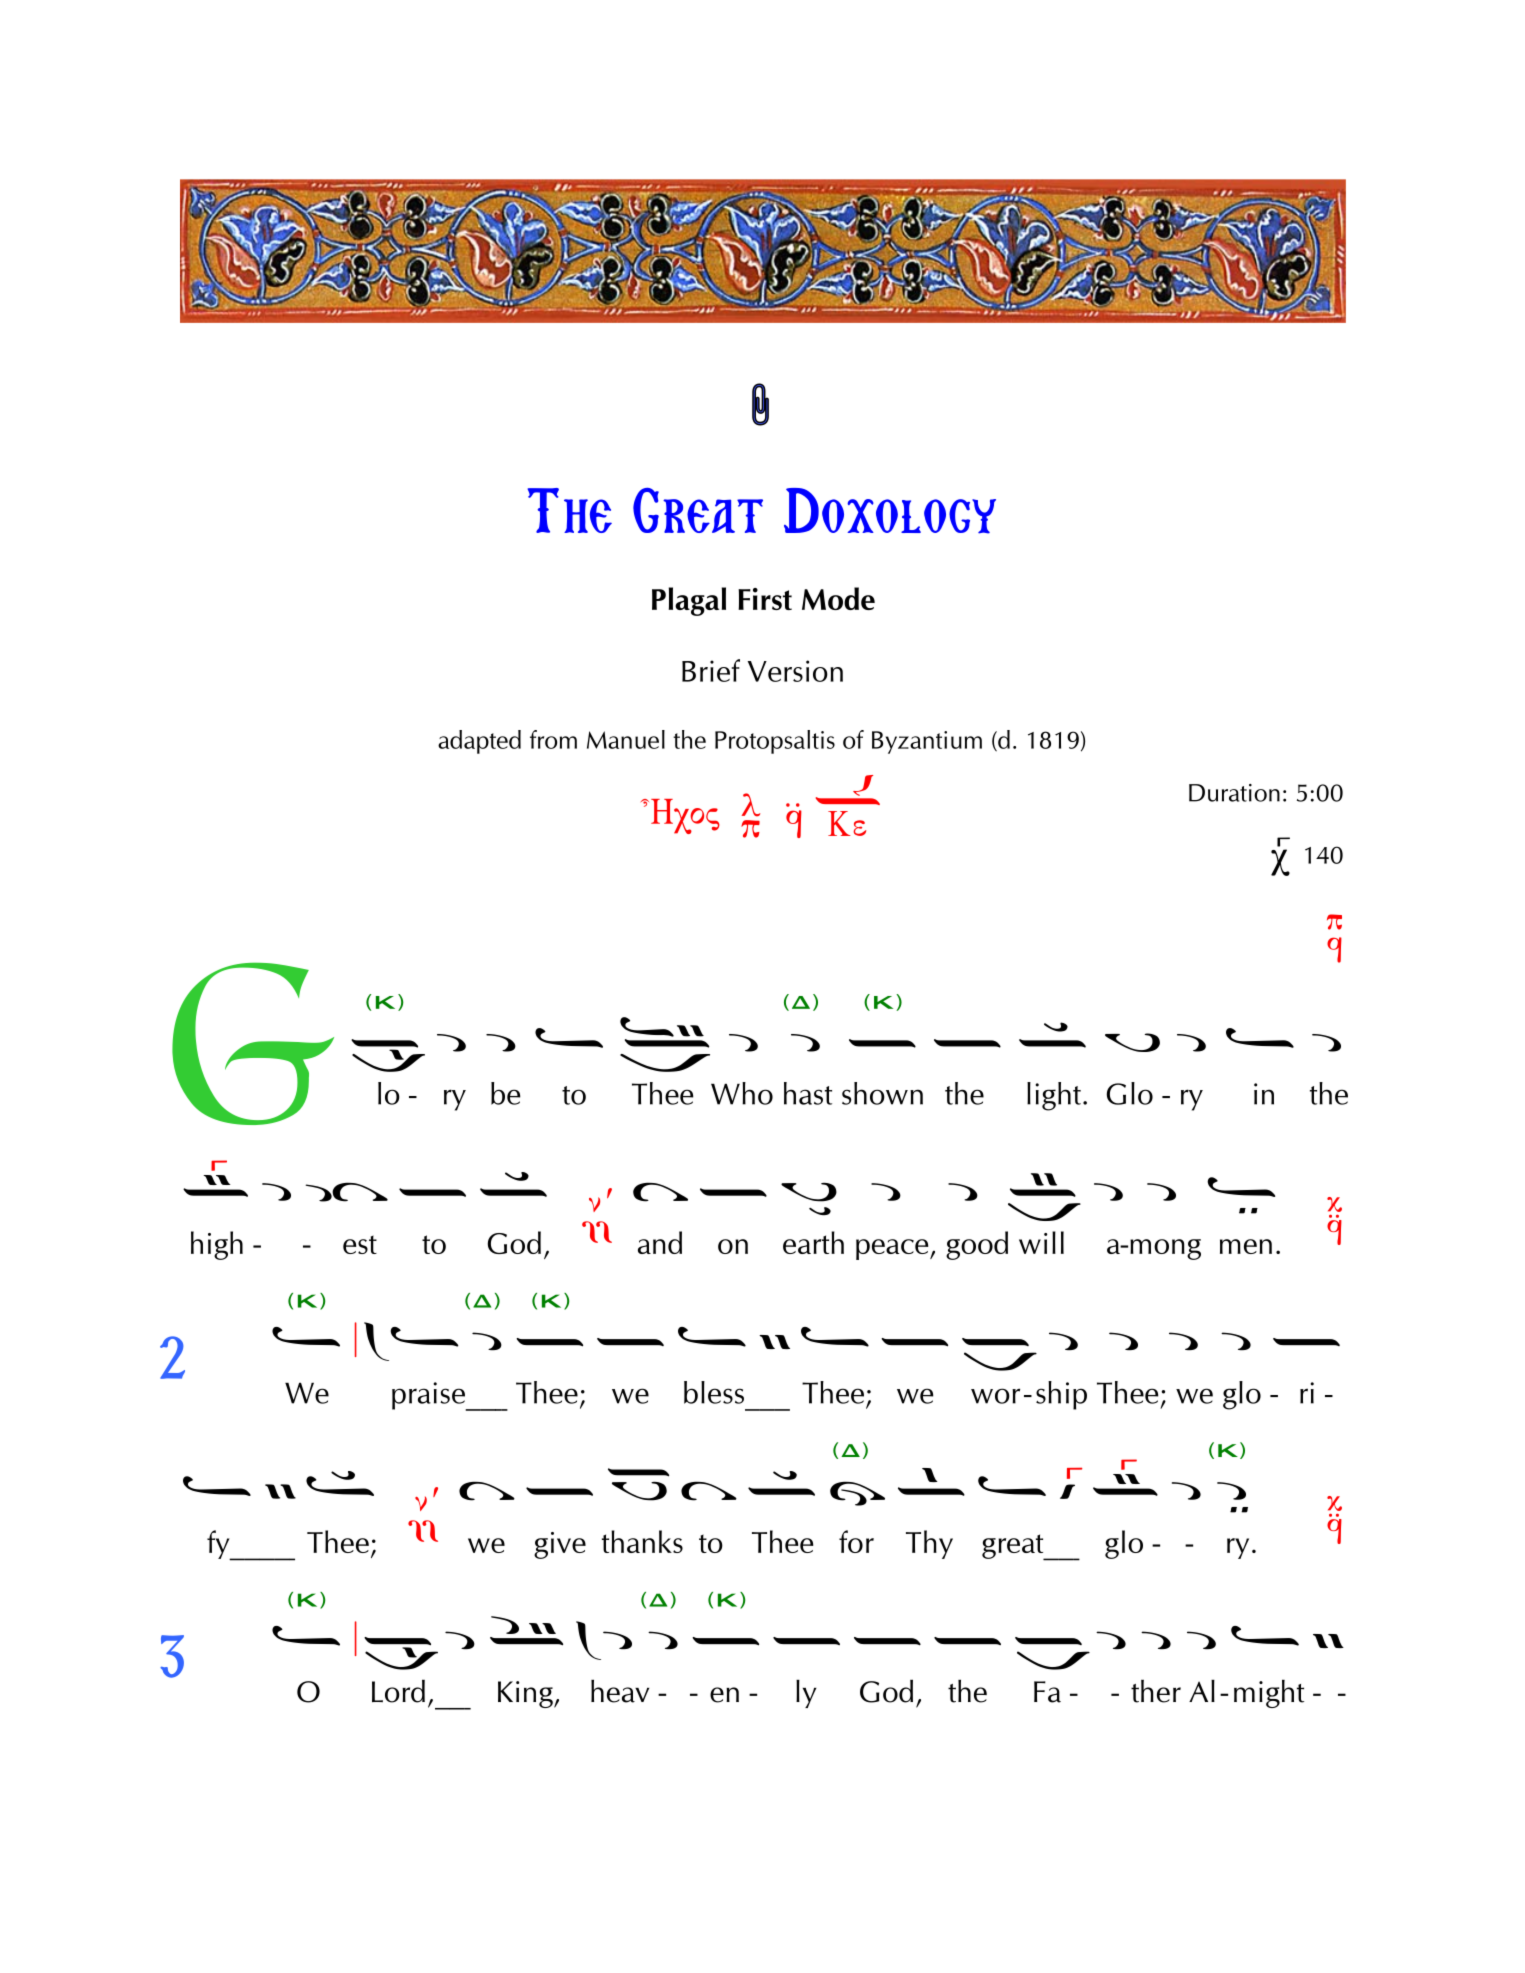 This document has height=1973, width=1525. What do you see at coordinates (838, 598) in the document?
I see `Mode` at bounding box center [838, 598].
